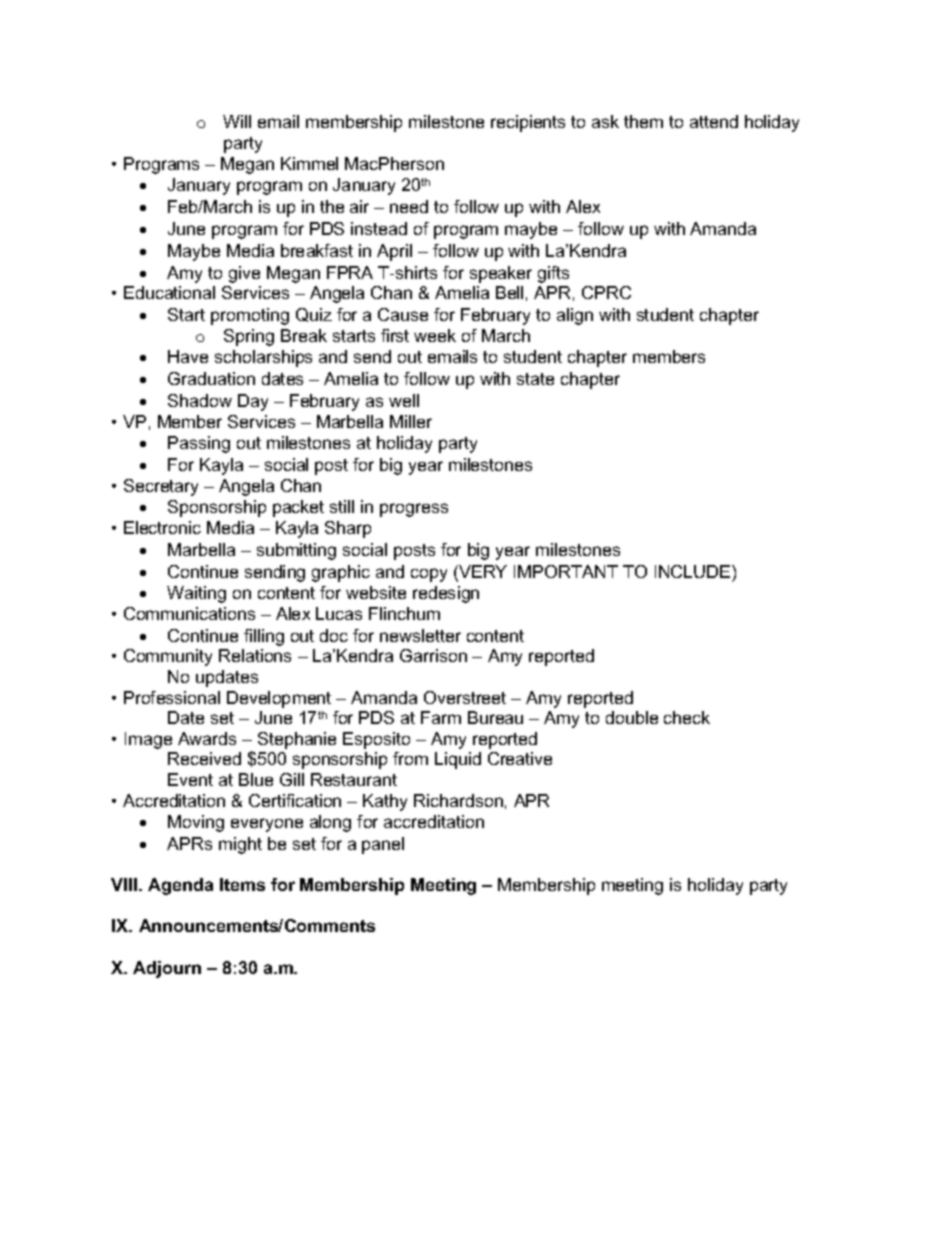 This image has width=952, height=1233. Describe the element at coordinates (643, 121) in the image. I see `them` at that location.
